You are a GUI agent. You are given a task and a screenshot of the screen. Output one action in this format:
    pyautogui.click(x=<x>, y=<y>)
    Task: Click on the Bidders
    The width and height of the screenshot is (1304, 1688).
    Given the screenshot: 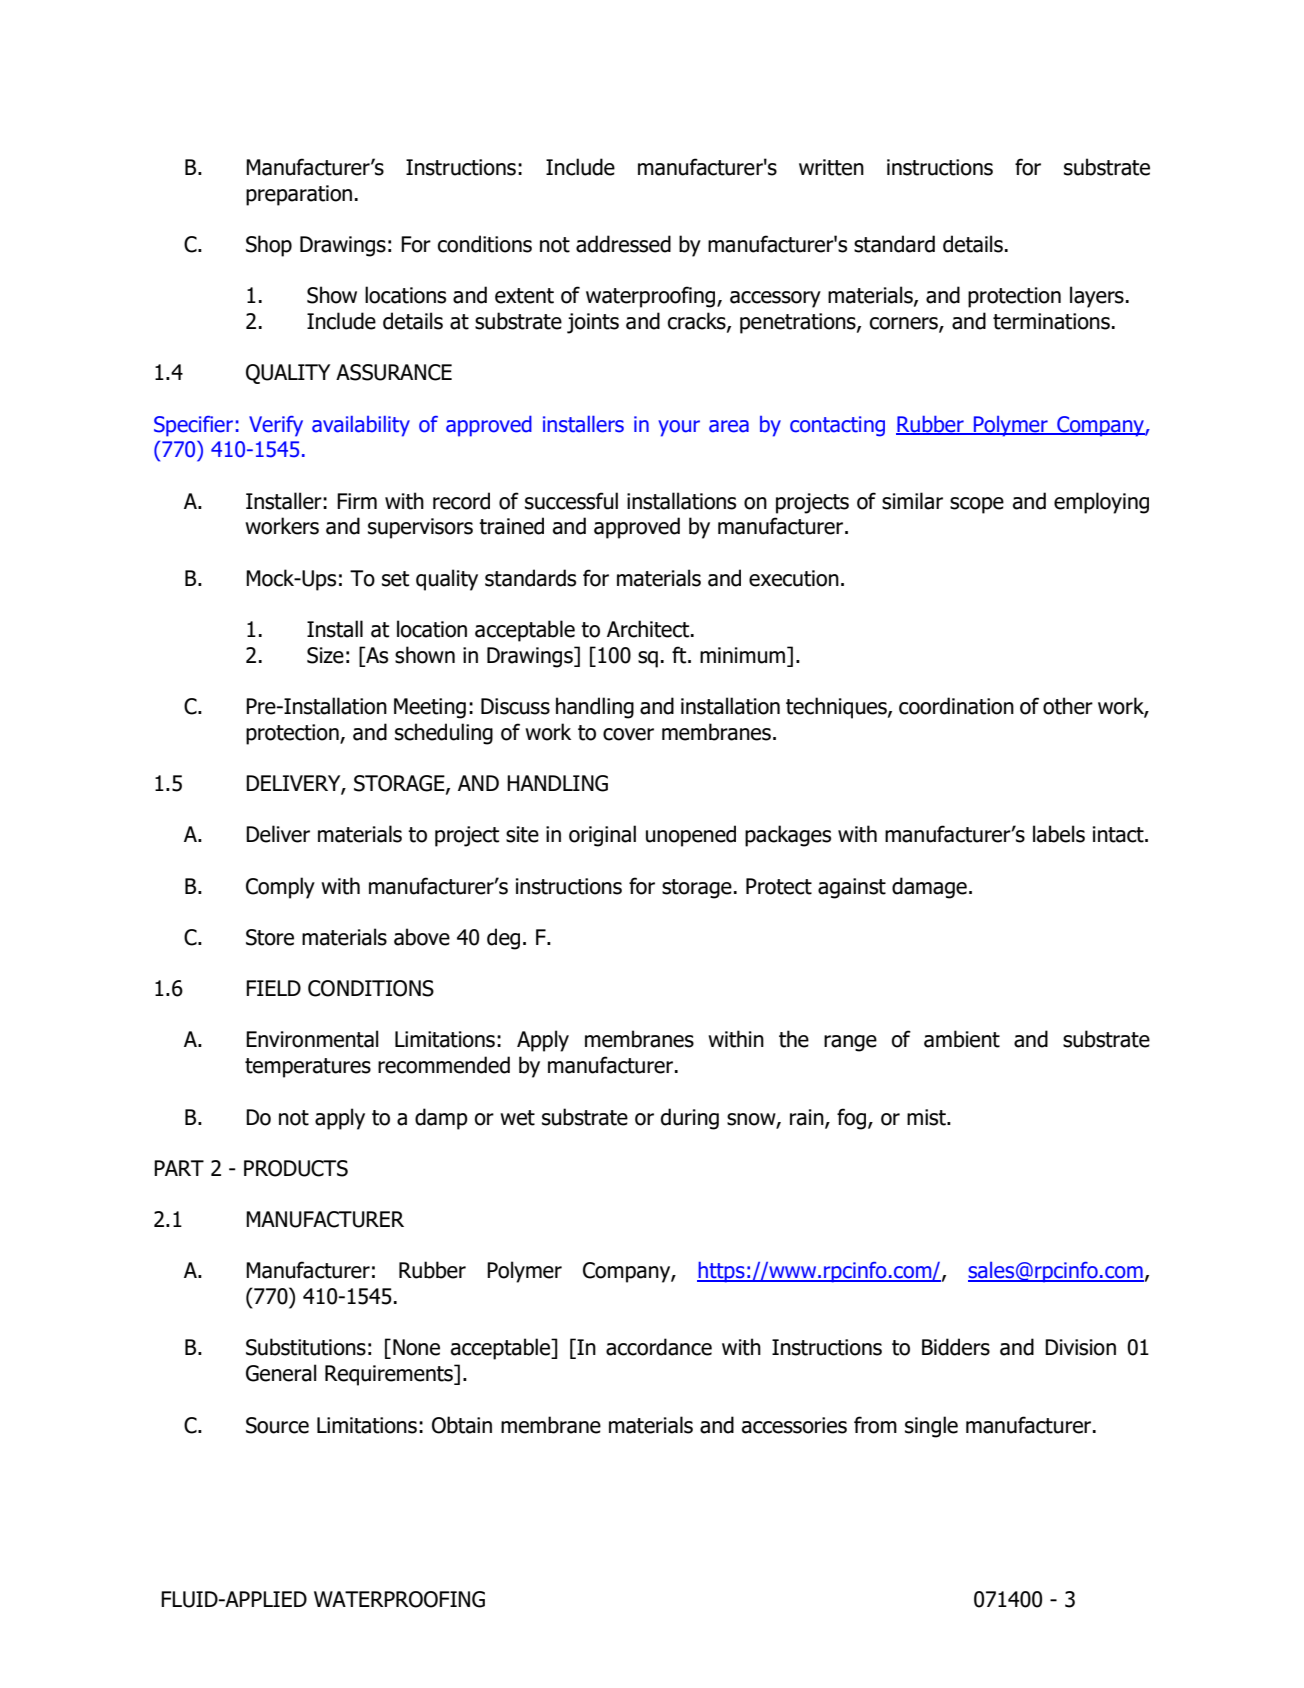 What is the action you would take?
    pyautogui.click(x=956, y=1347)
